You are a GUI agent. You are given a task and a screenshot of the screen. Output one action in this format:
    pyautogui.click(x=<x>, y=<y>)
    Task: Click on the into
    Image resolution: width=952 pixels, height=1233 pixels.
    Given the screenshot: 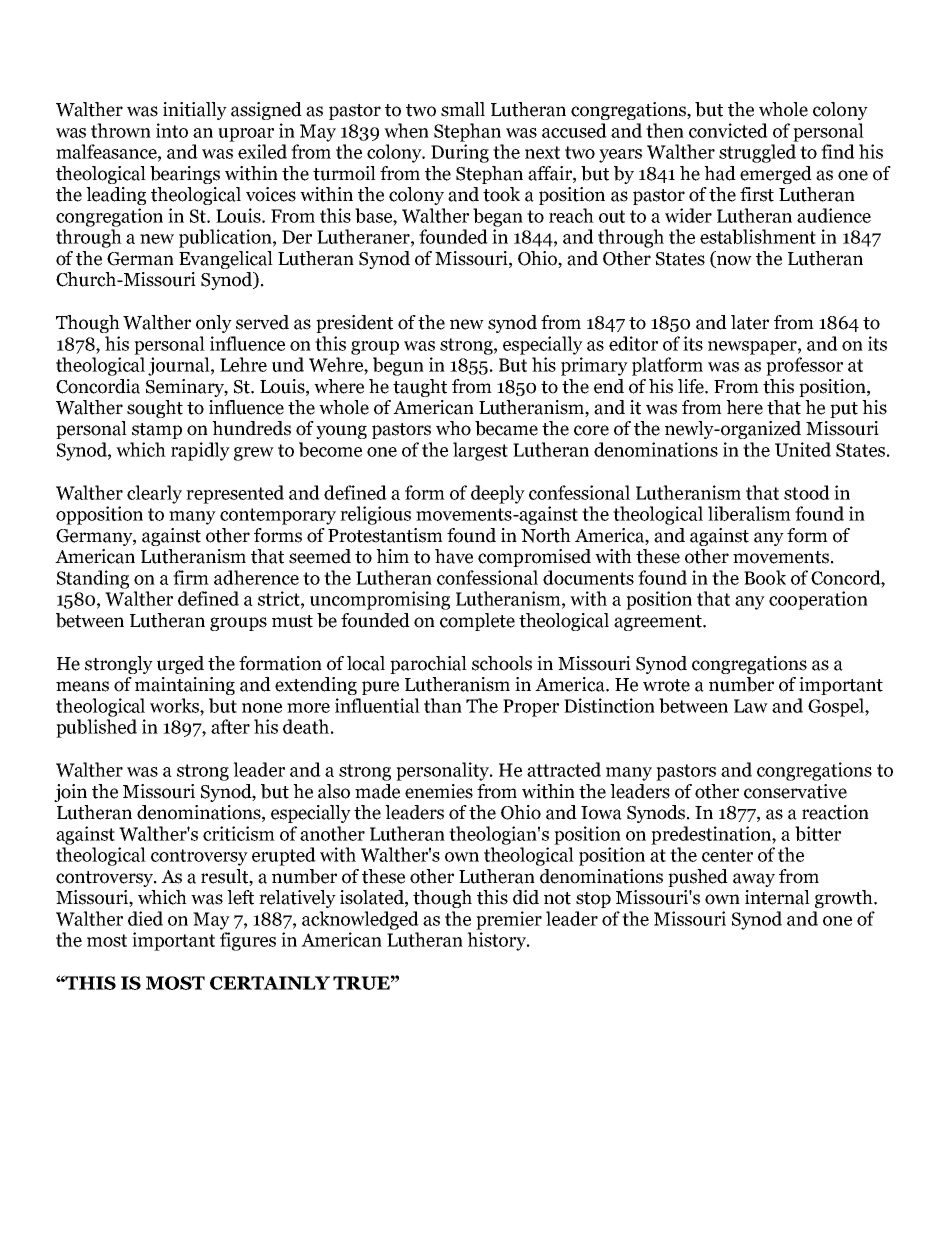 What is the action you would take?
    pyautogui.click(x=172, y=130)
